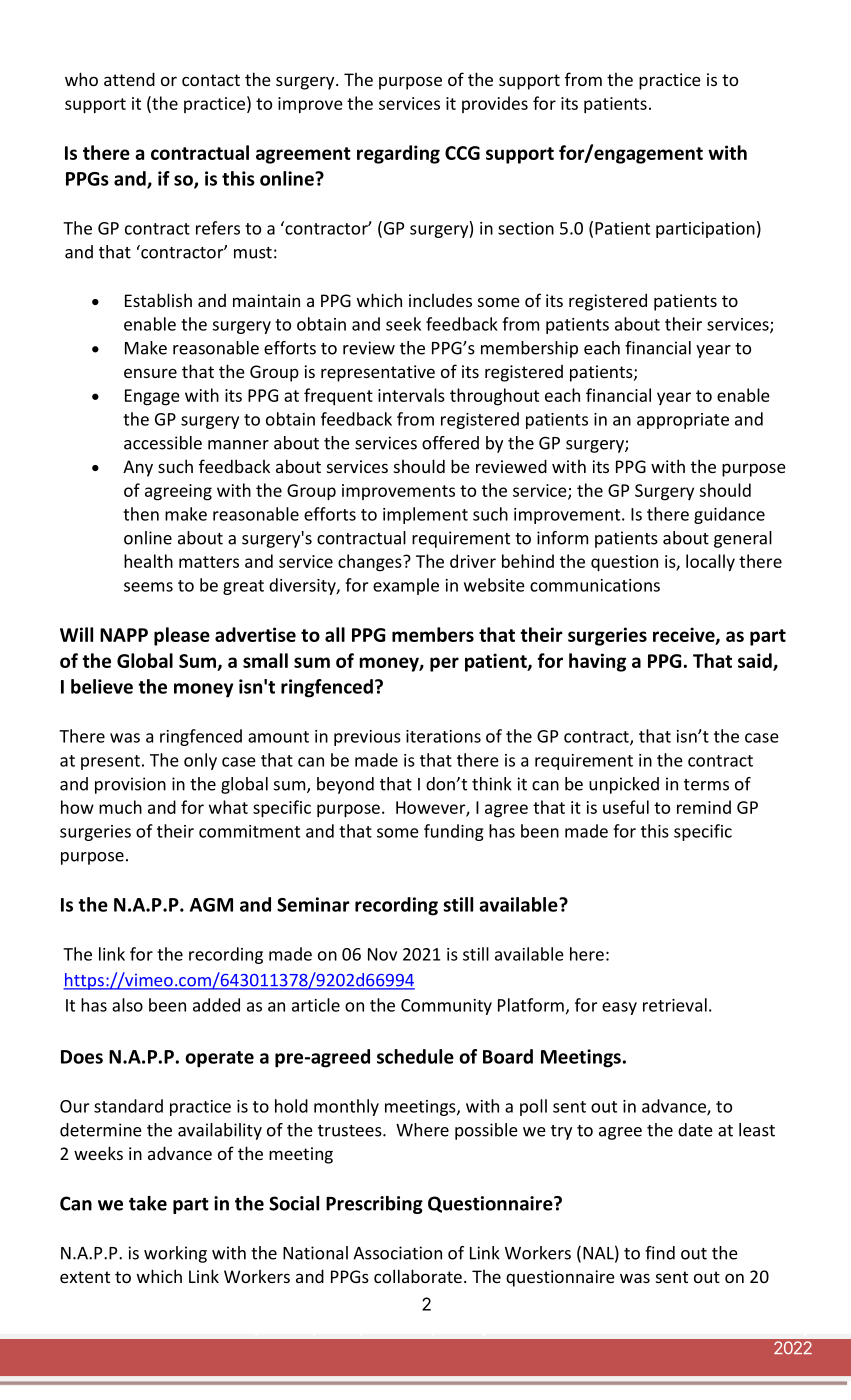 Image resolution: width=851 pixels, height=1400 pixels. I want to click on working, so click(175, 1254).
